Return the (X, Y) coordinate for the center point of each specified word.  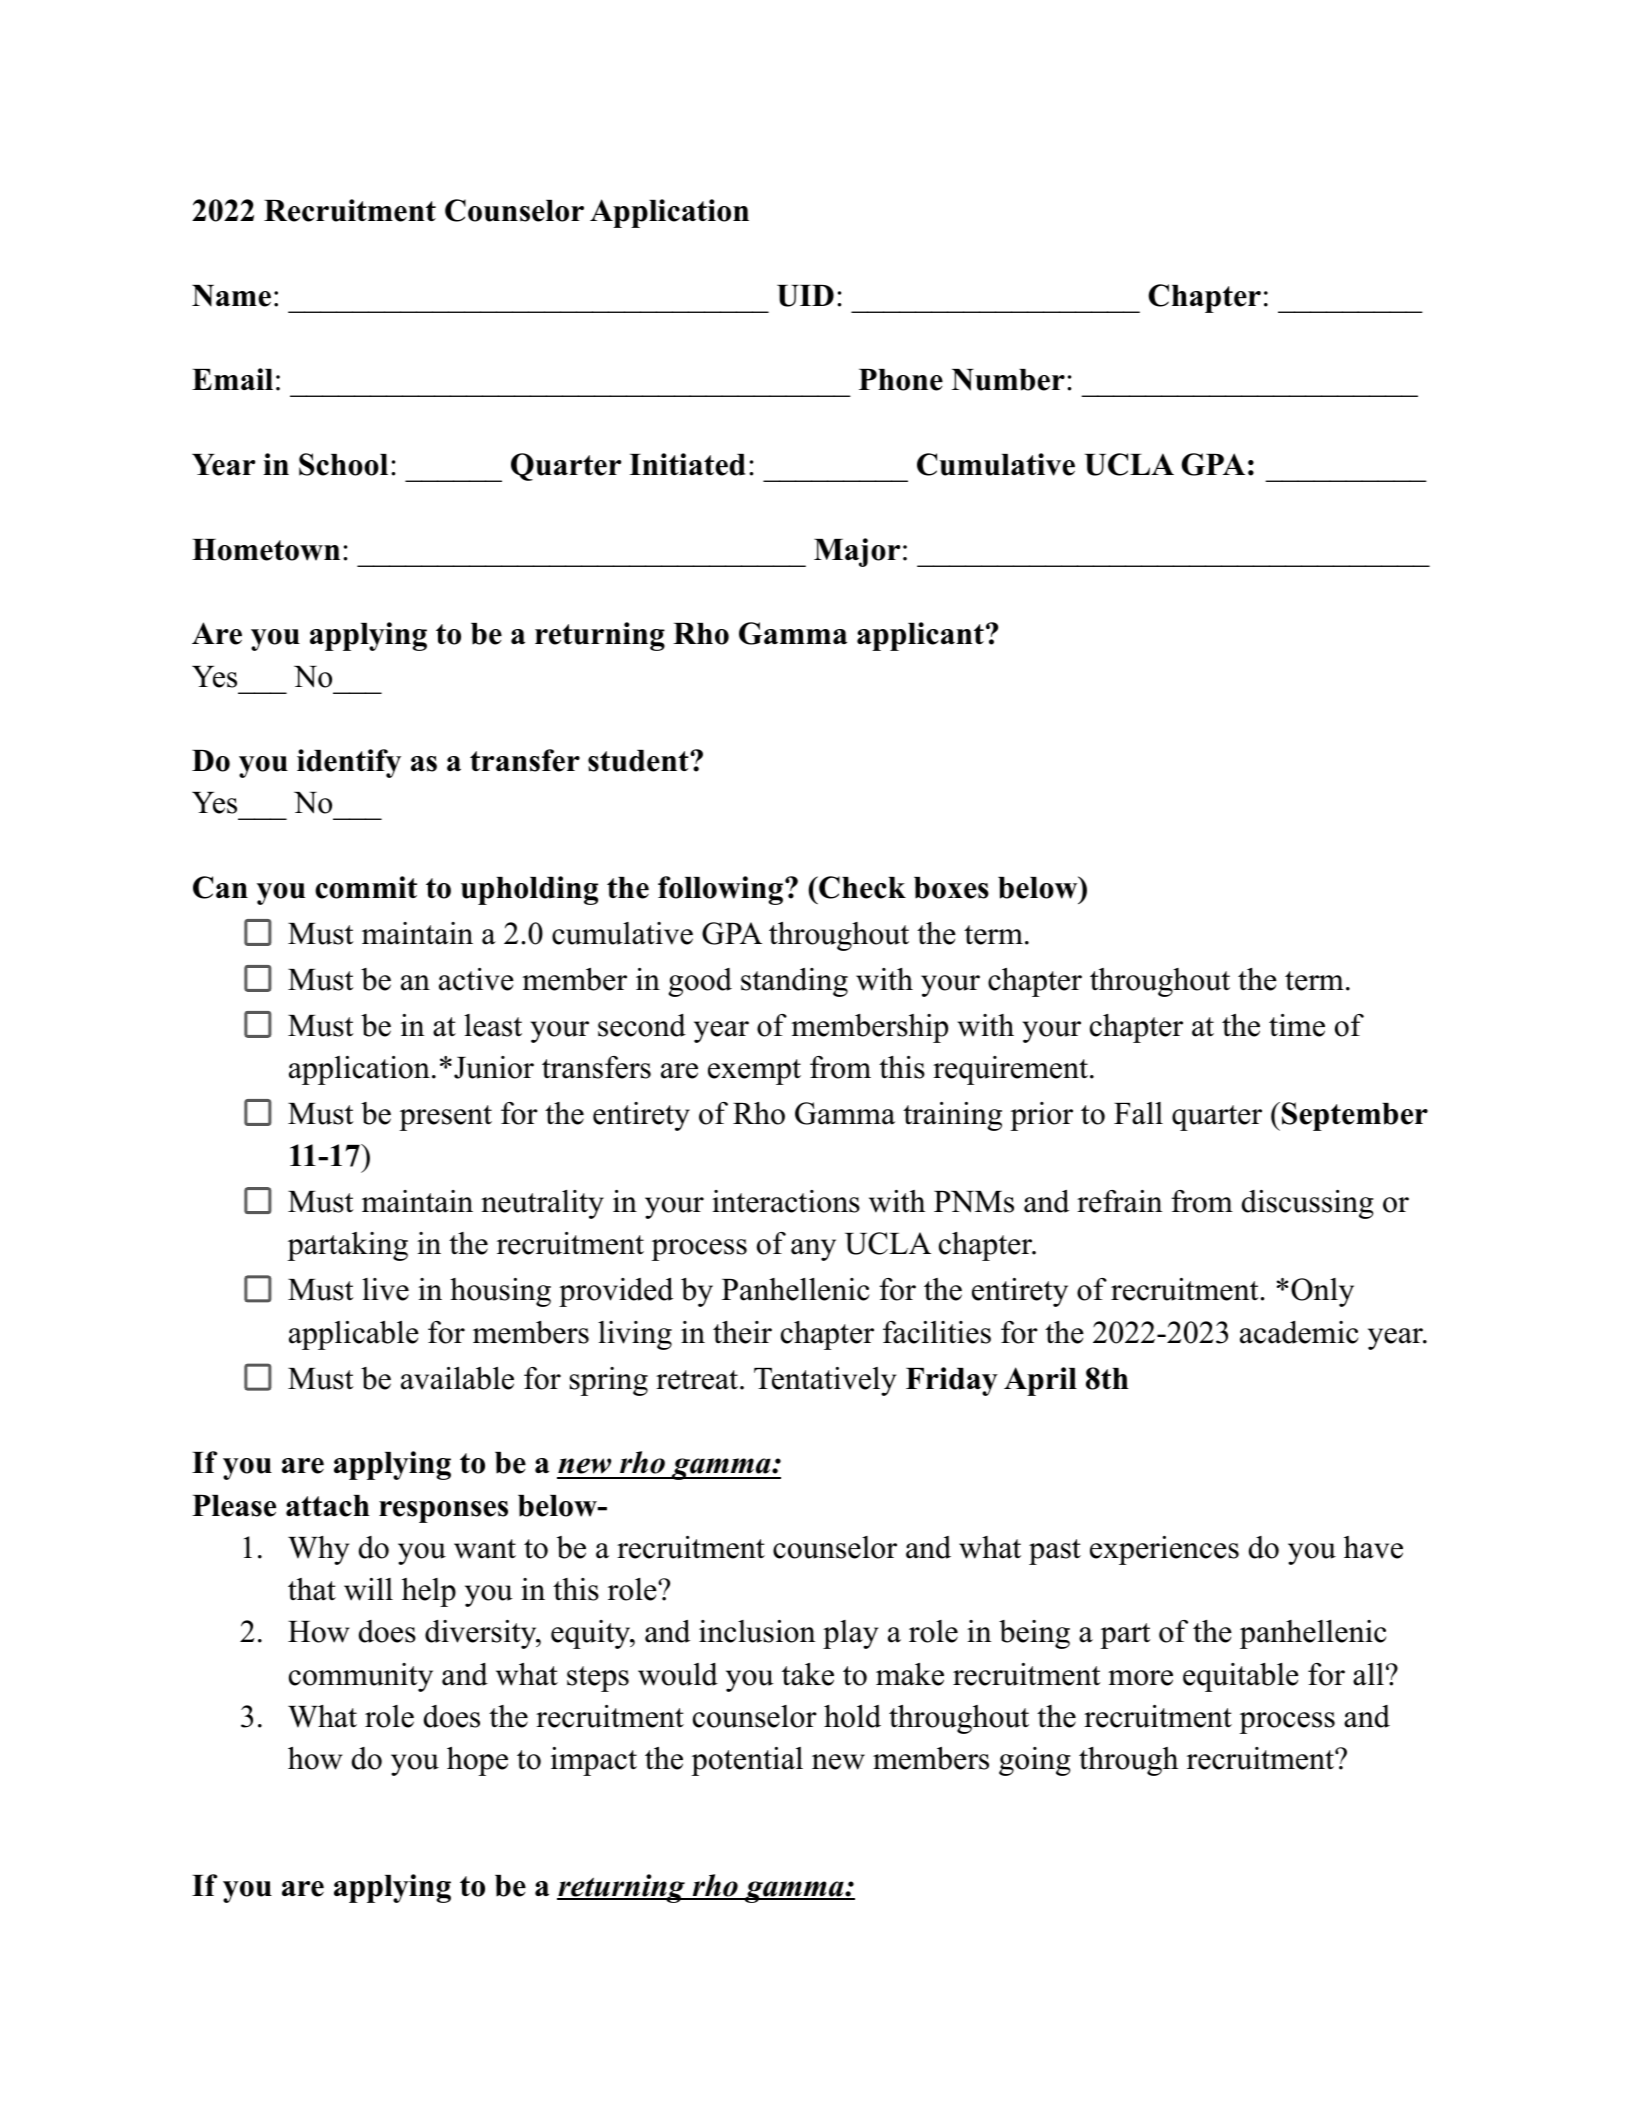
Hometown (266, 550)
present (445, 1118)
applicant (920, 636)
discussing (1308, 1204)
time (1297, 1025)
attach (328, 1506)
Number (1008, 380)
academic (1299, 1332)
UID (805, 296)
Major (857, 552)
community (361, 1677)
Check (861, 887)
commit (366, 887)
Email (232, 379)
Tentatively (825, 1381)
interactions (786, 1201)
